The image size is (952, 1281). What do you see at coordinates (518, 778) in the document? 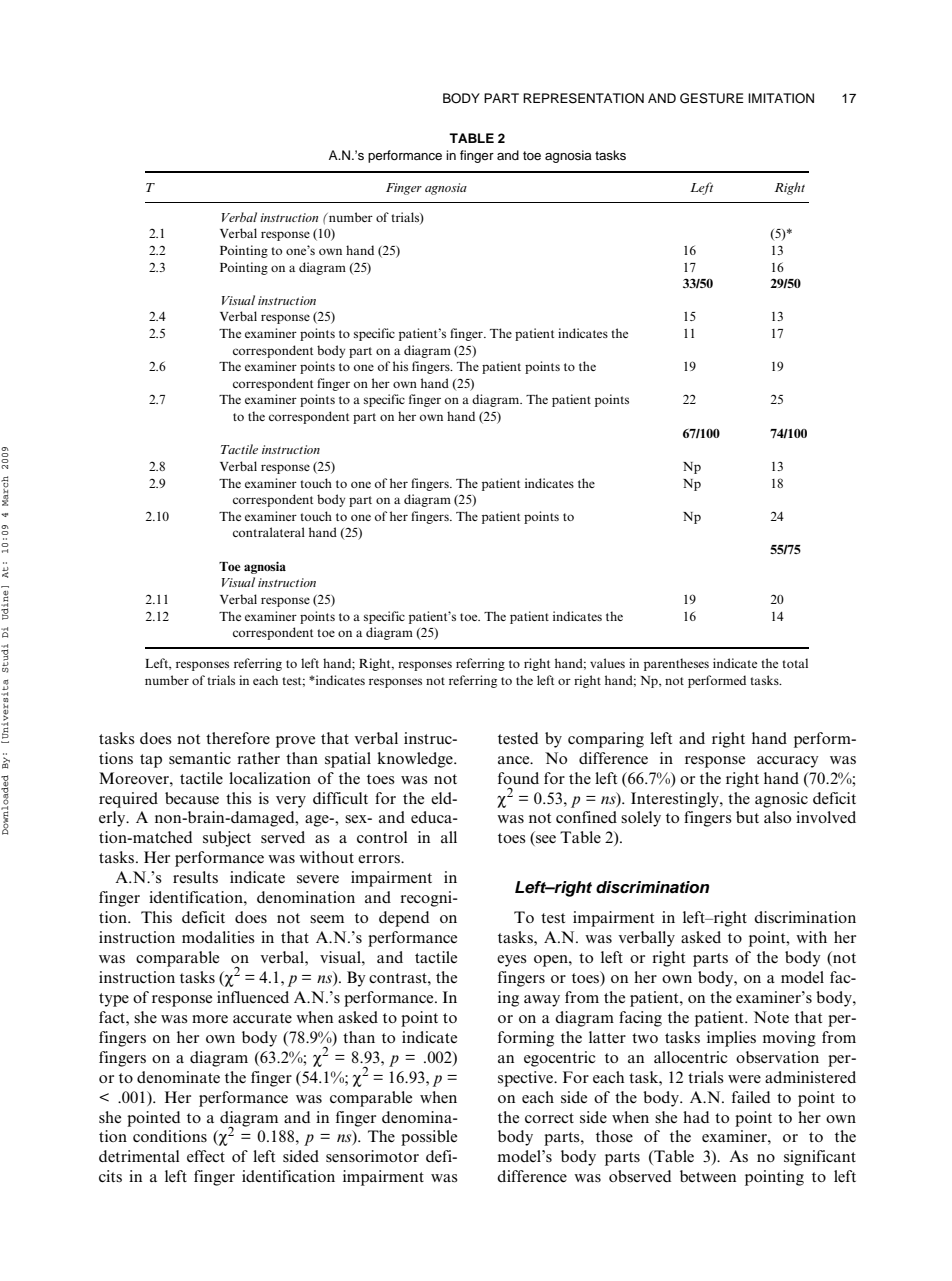
I see `found` at bounding box center [518, 778].
